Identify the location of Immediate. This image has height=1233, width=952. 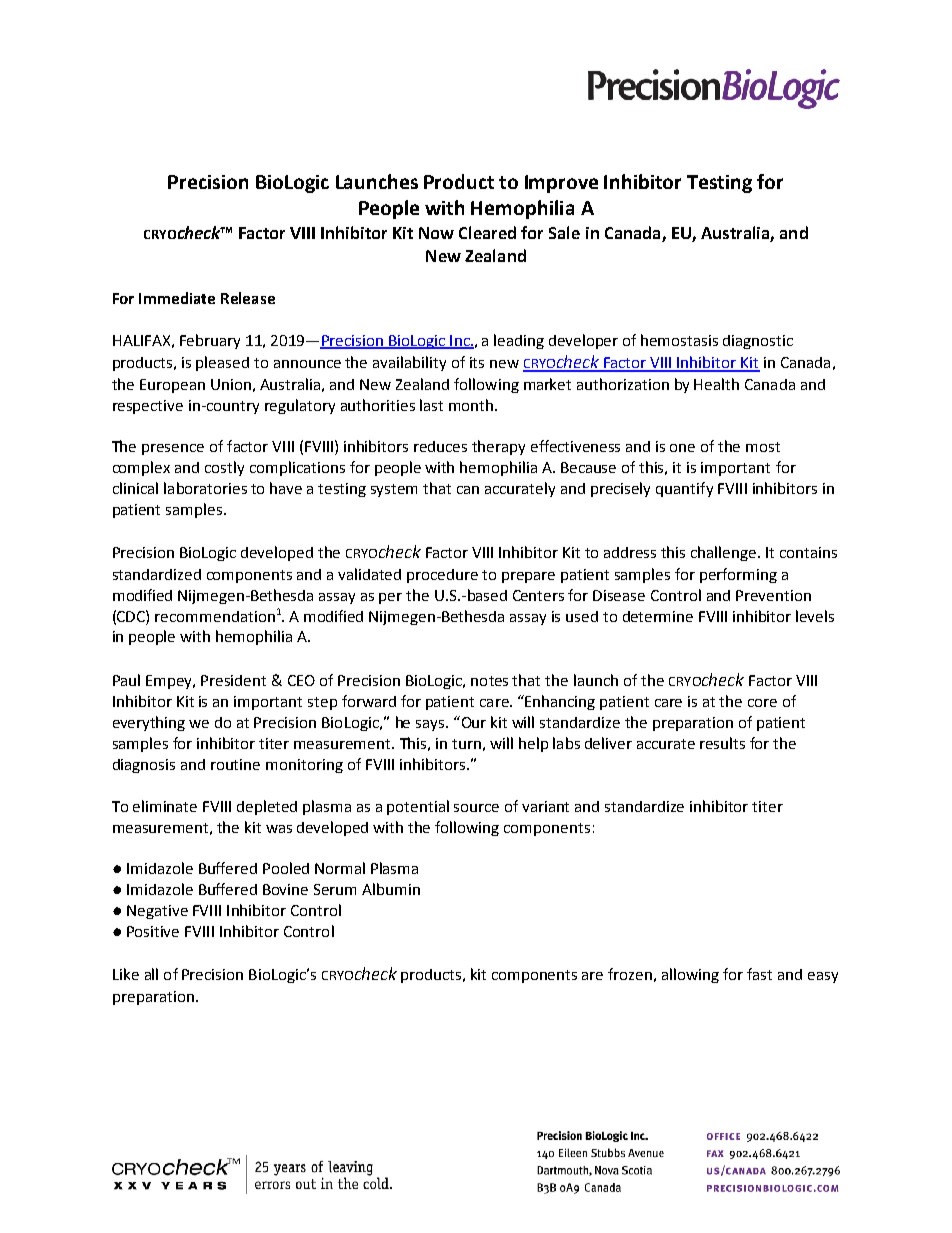
(177, 298).
